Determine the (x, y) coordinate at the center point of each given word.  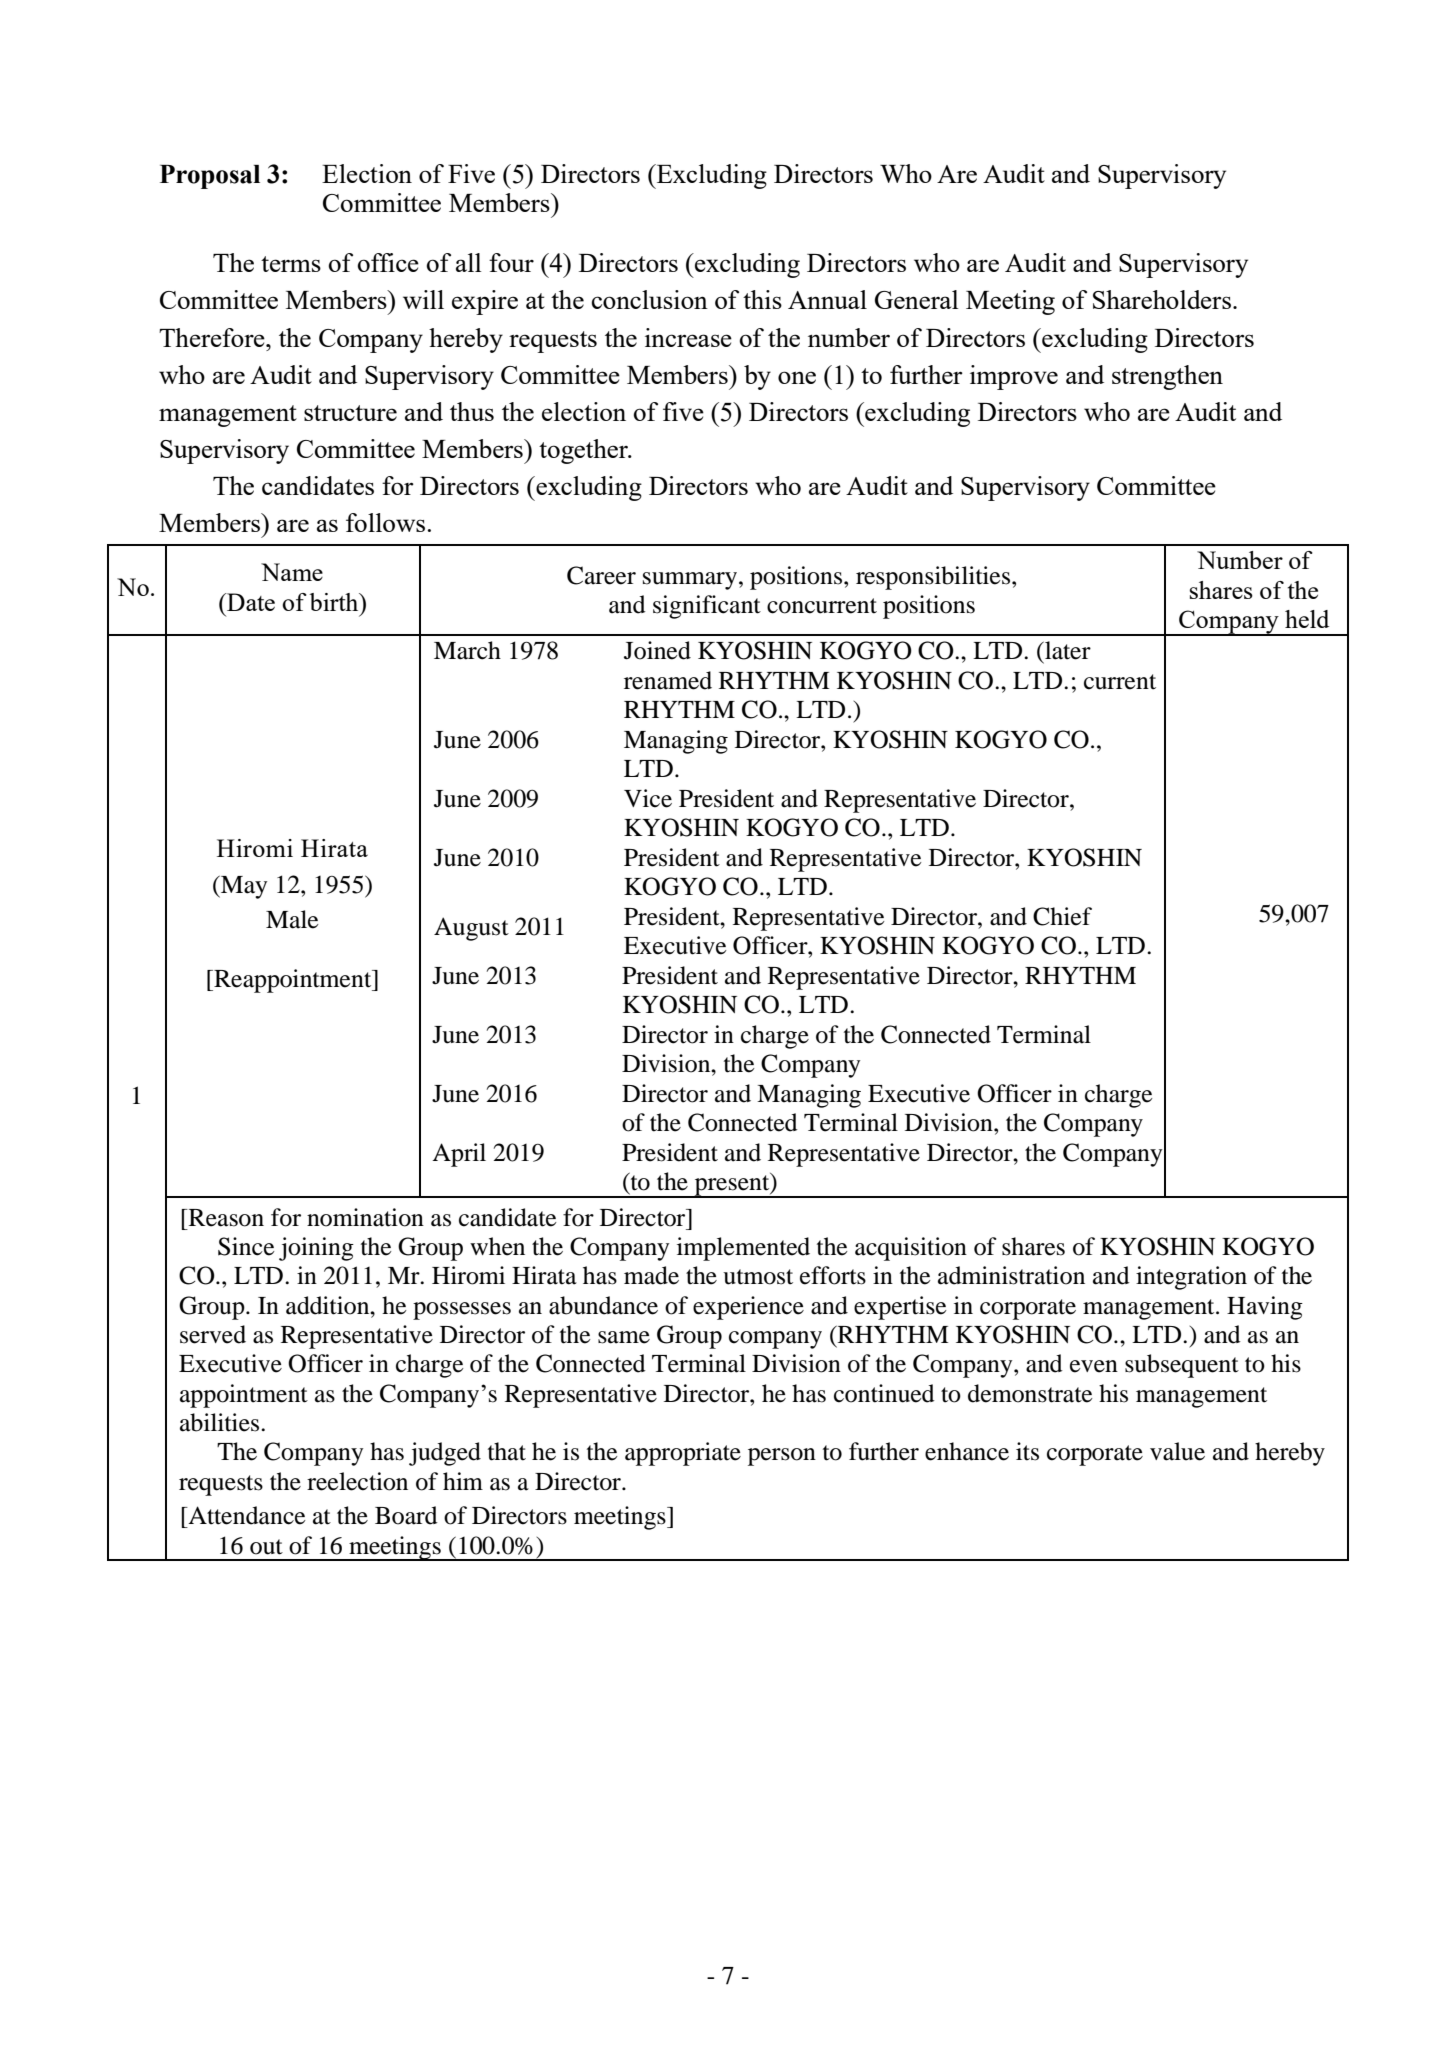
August (471, 929)
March (467, 650)
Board (406, 1515)
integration (1191, 1278)
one (797, 377)
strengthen (1167, 377)
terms (291, 264)
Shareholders (1162, 299)
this (762, 299)
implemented (743, 1249)
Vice (648, 798)
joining (316, 1249)
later (1067, 650)
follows (385, 522)
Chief (1062, 916)
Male (292, 919)
